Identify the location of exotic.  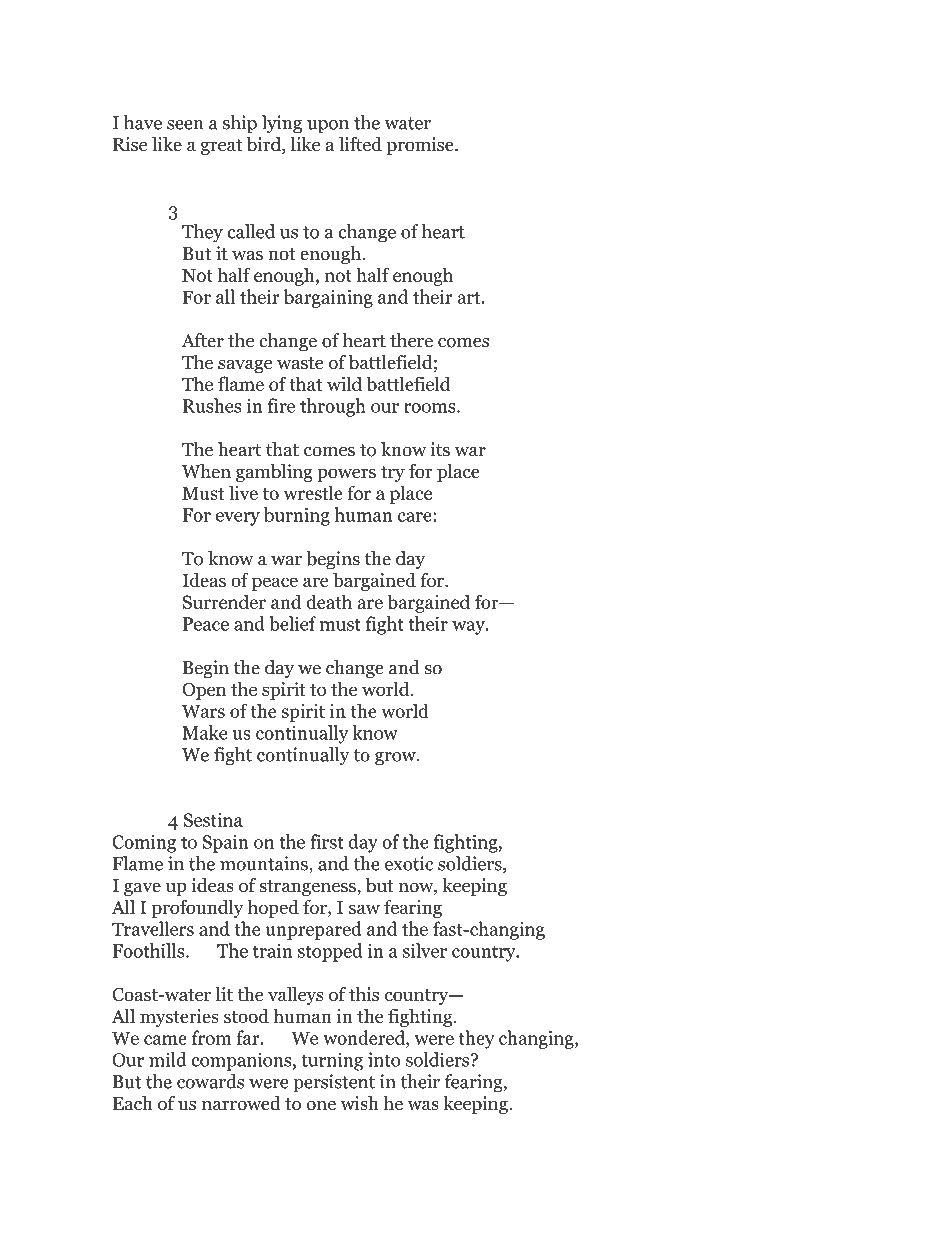
(409, 863).
